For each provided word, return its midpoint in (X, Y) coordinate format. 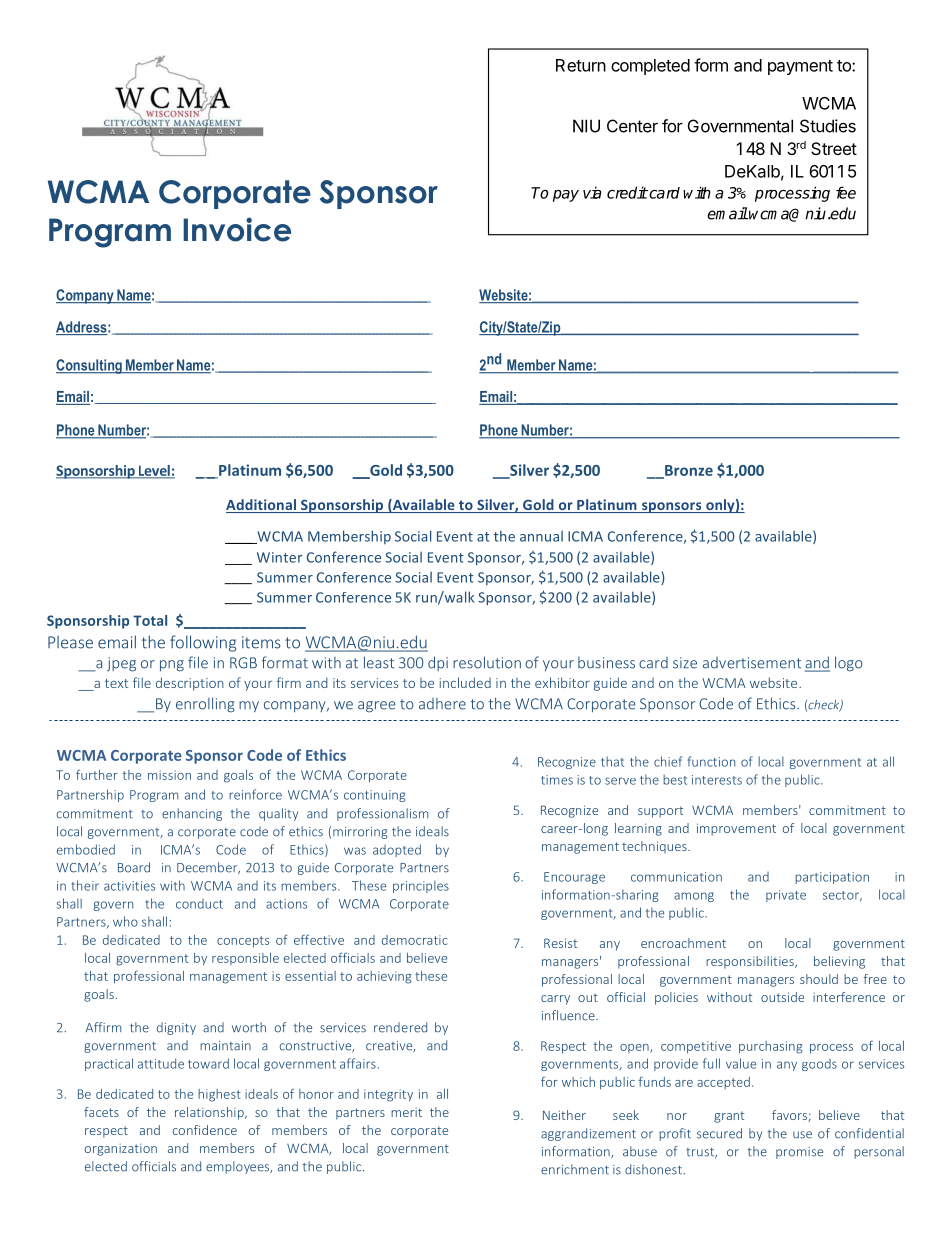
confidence (205, 1130)
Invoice (237, 229)
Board (134, 867)
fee (846, 192)
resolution (487, 662)
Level (154, 471)
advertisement (752, 663)
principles (421, 886)
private (786, 896)
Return (581, 65)
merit (406, 1112)
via (592, 192)
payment (800, 67)
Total (150, 620)
